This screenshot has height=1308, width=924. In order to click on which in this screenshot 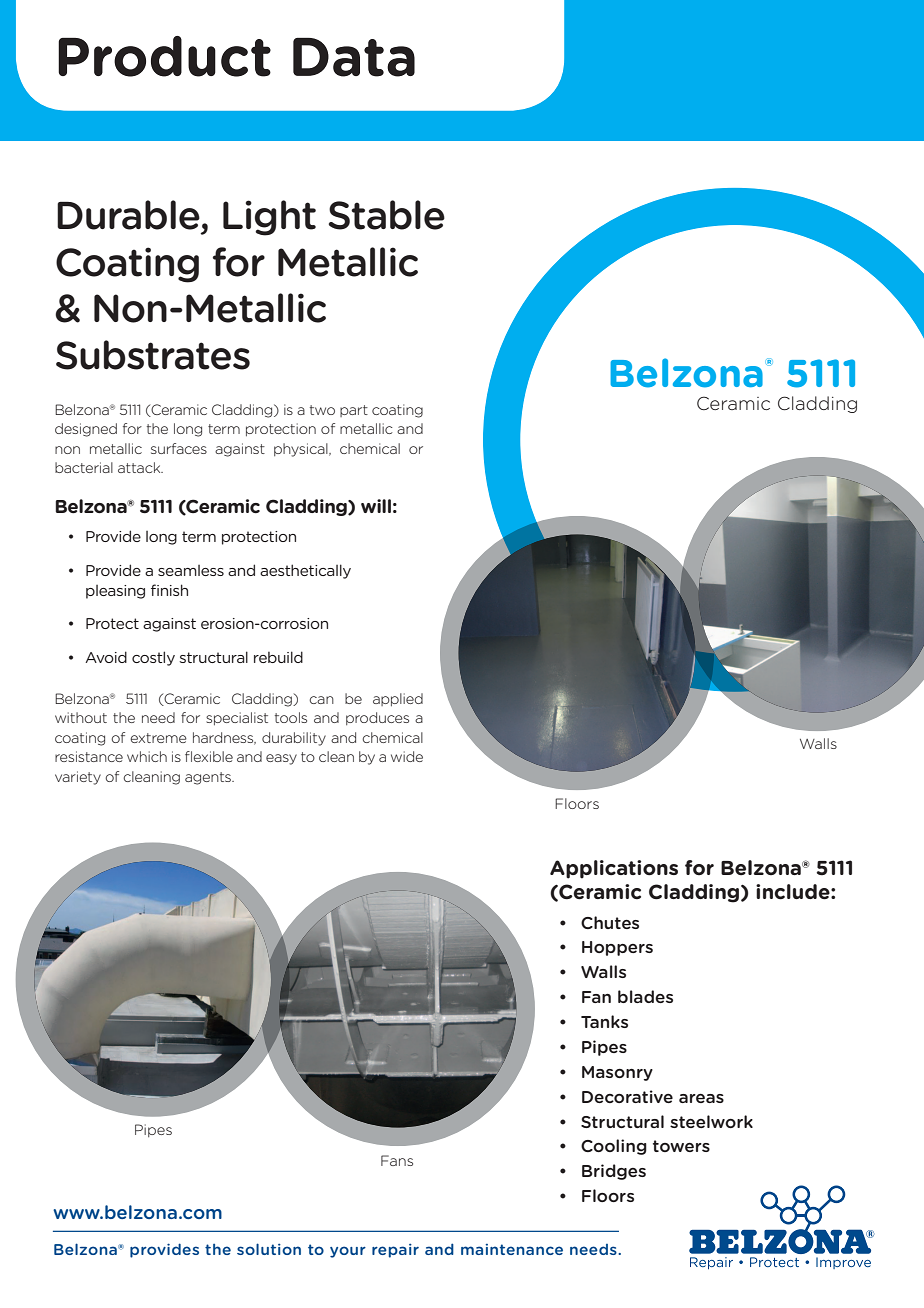, I will do `click(147, 756)`.
